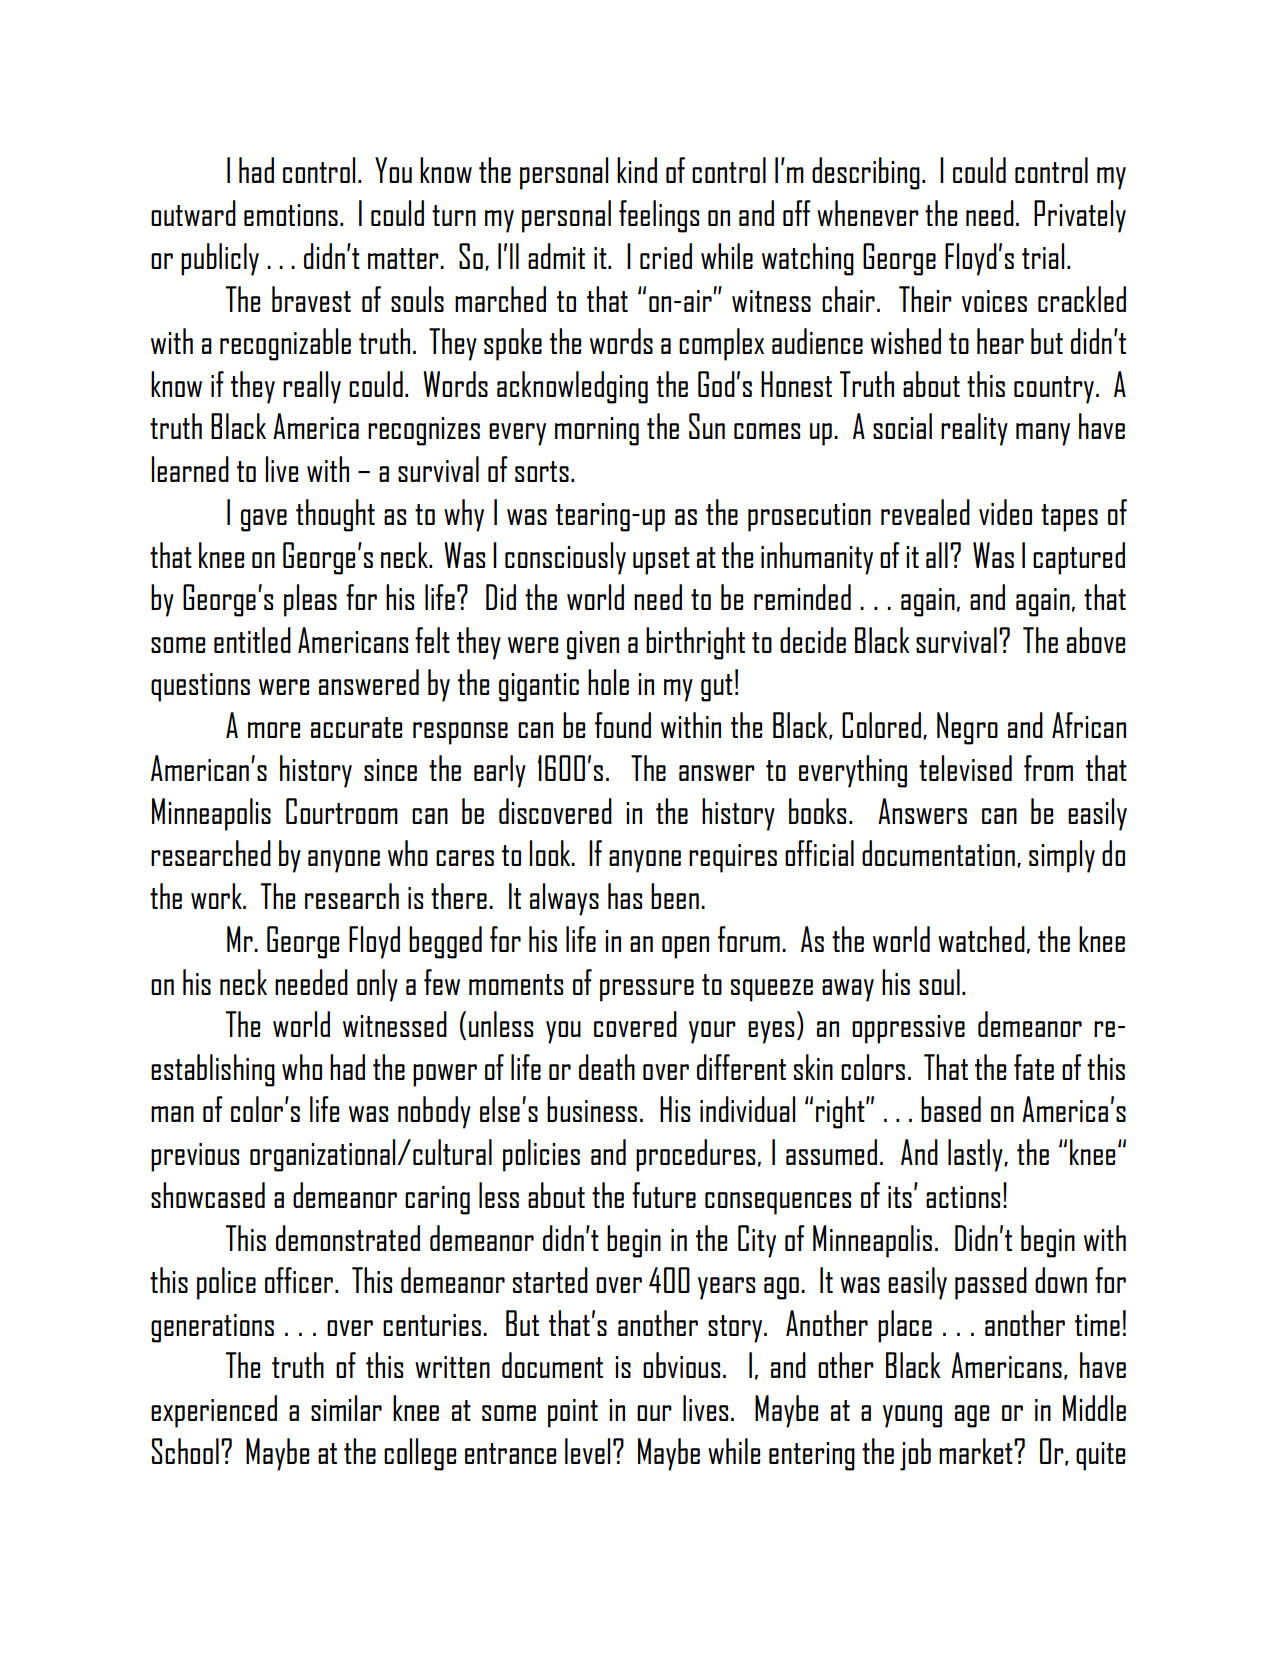  What do you see at coordinates (967, 728) in the page?
I see `Negro` at bounding box center [967, 728].
